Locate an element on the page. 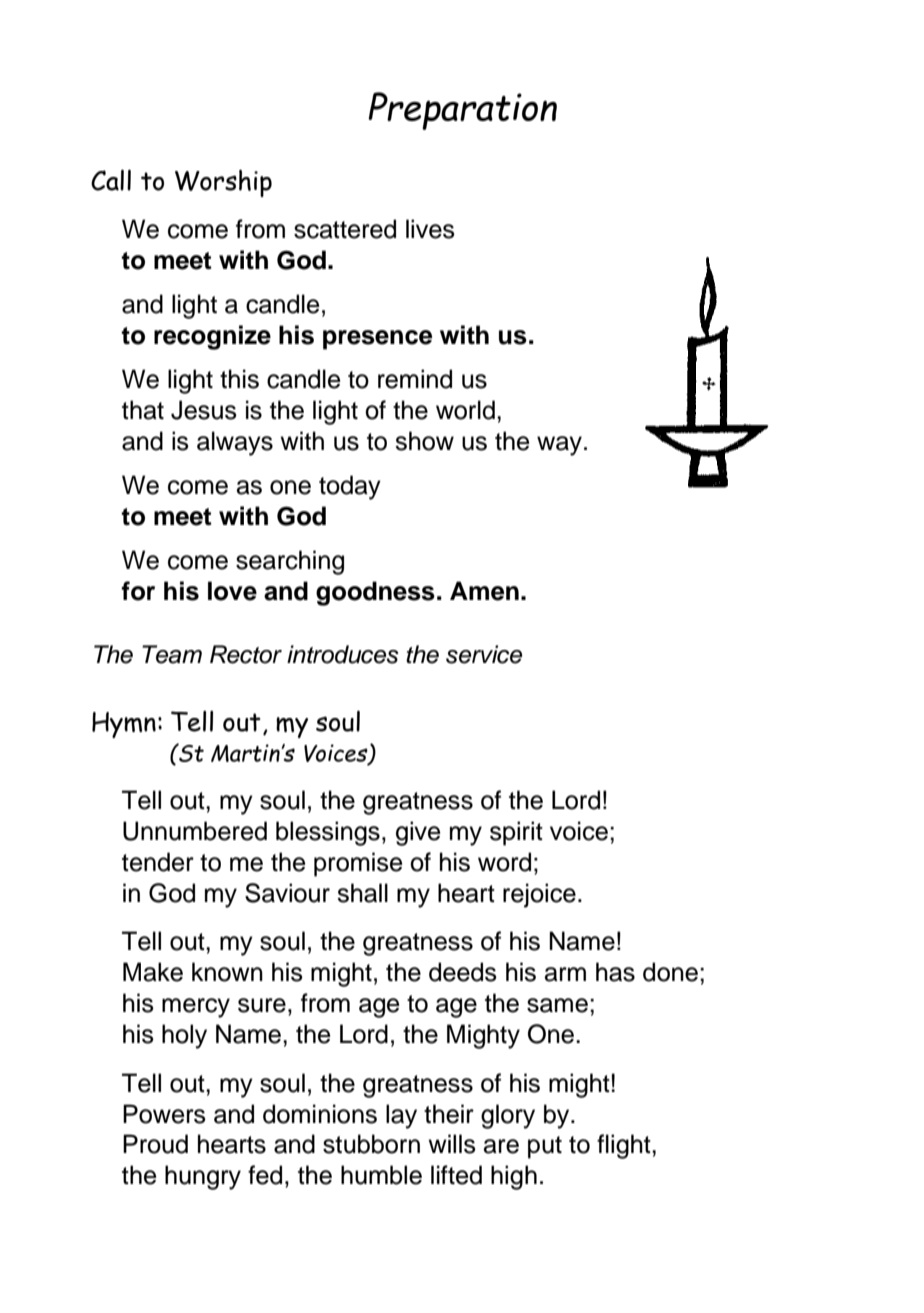 The width and height of the document is (924, 1313). tender is located at coordinates (158, 862).
